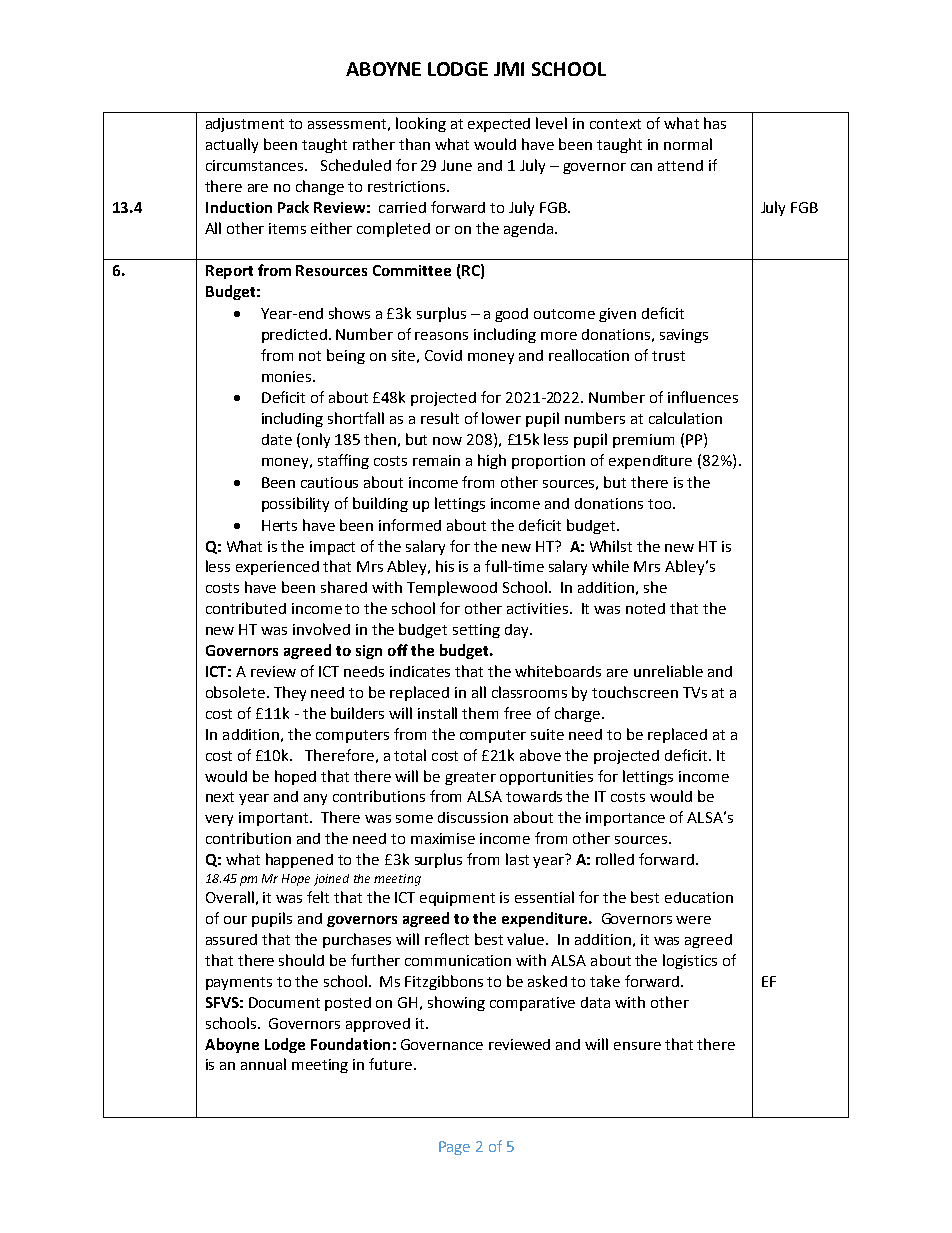 Image resolution: width=952 pixels, height=1233 pixels. I want to click on June, so click(456, 165).
